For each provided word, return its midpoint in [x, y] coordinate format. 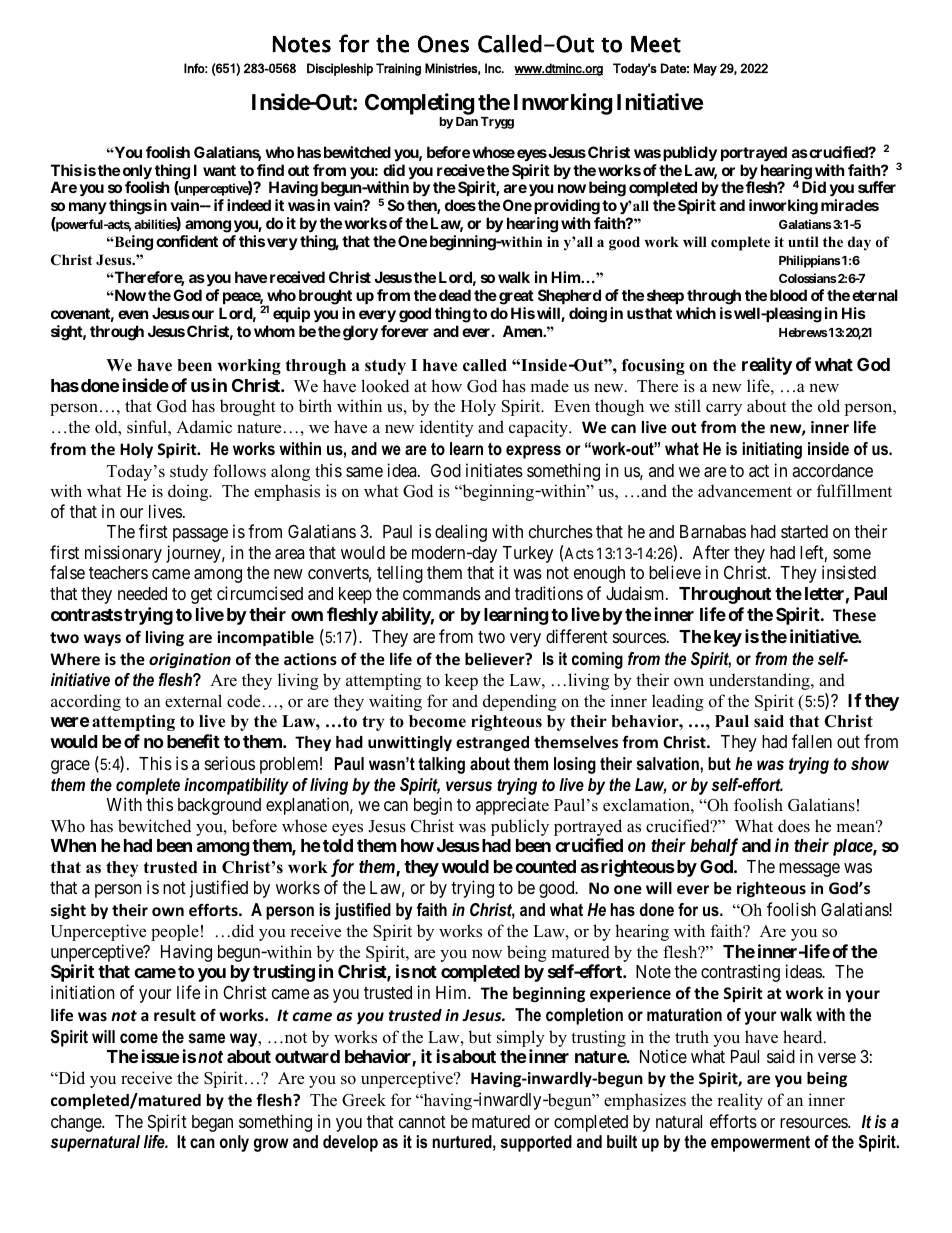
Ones [443, 44]
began [212, 1123]
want [219, 170]
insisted [849, 572]
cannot [422, 1122]
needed [142, 593]
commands [442, 593]
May [705, 69]
